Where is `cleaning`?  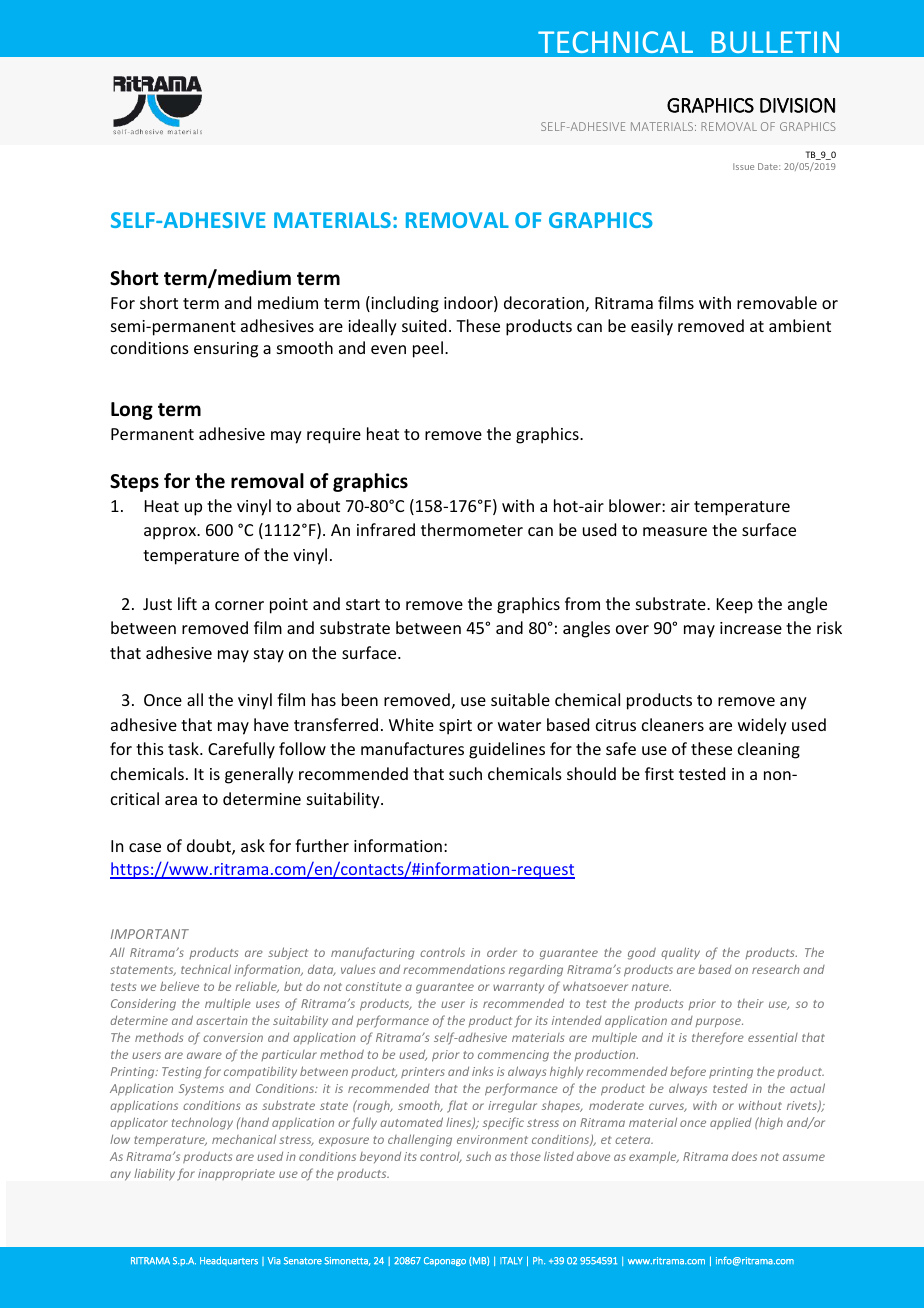 cleaning is located at coordinates (769, 750).
